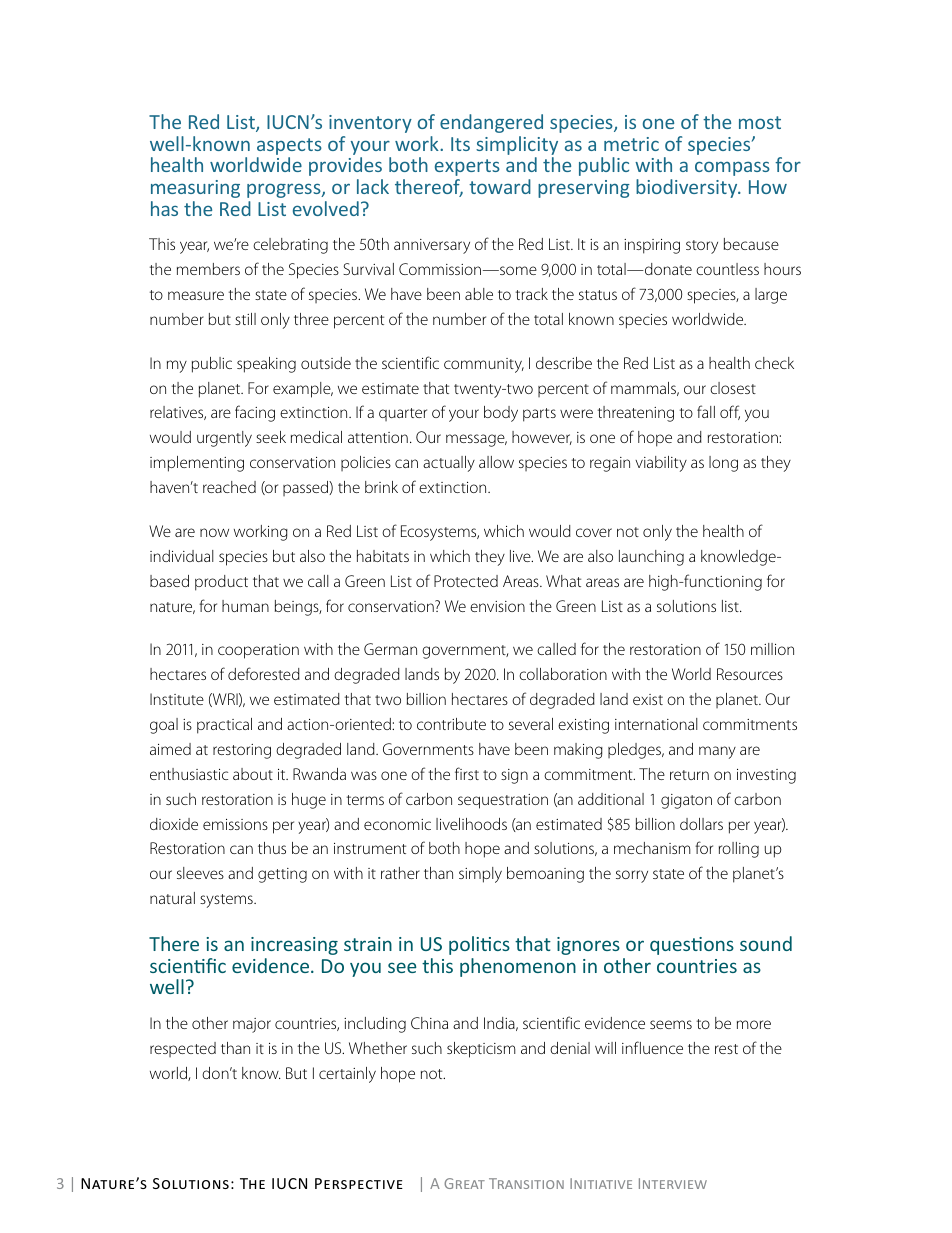  I want to click on reached, so click(229, 487).
